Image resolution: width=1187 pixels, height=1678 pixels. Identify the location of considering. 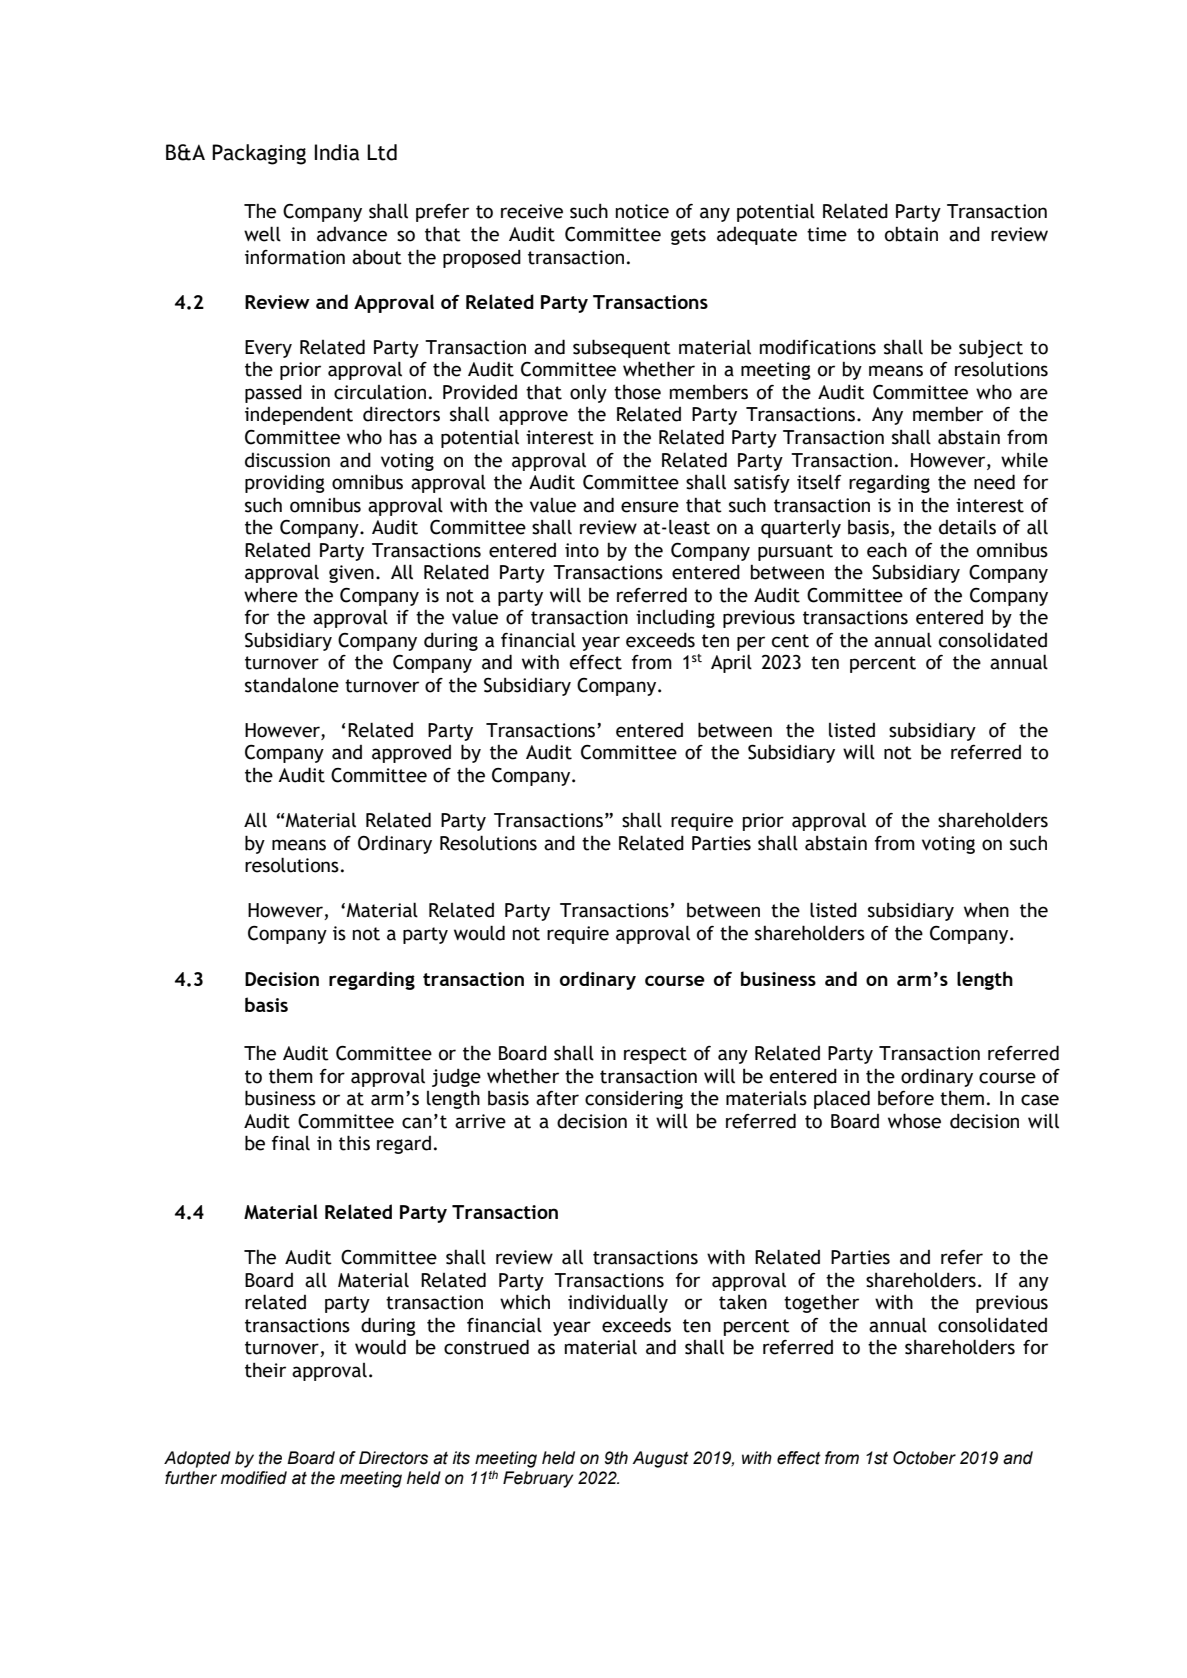
(634, 1099).
